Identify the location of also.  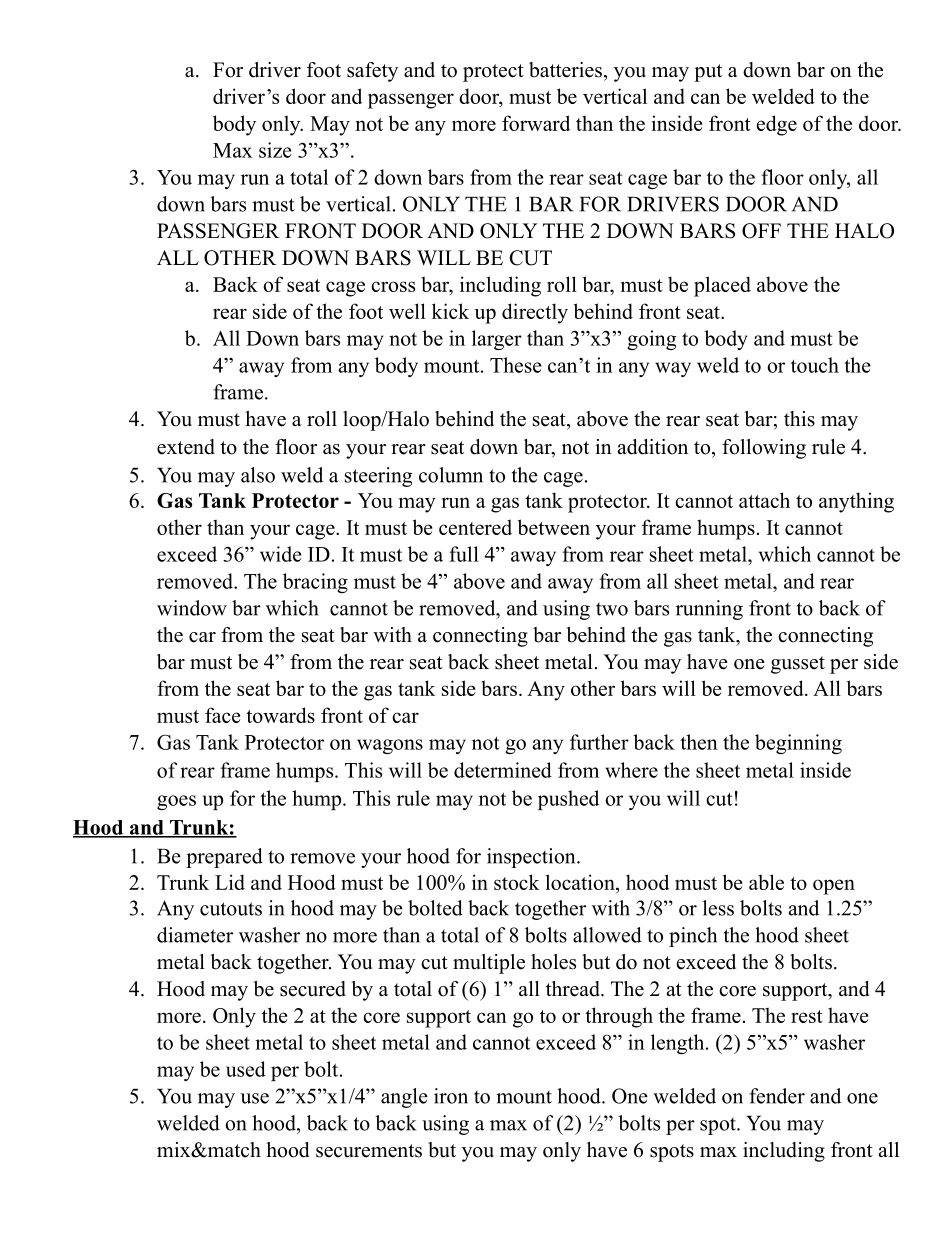
(258, 475).
